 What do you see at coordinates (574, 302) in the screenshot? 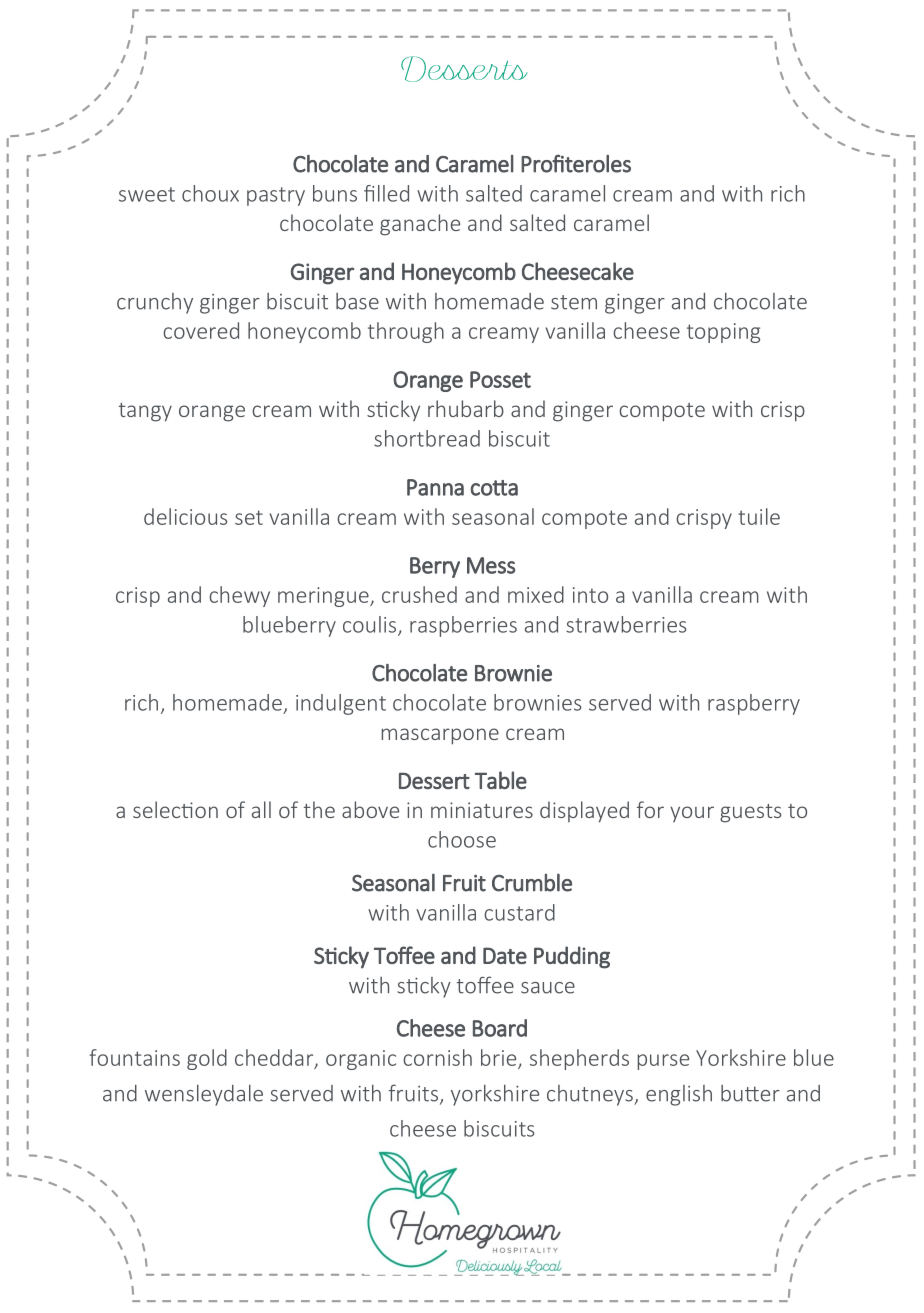
I see `stem` at bounding box center [574, 302].
